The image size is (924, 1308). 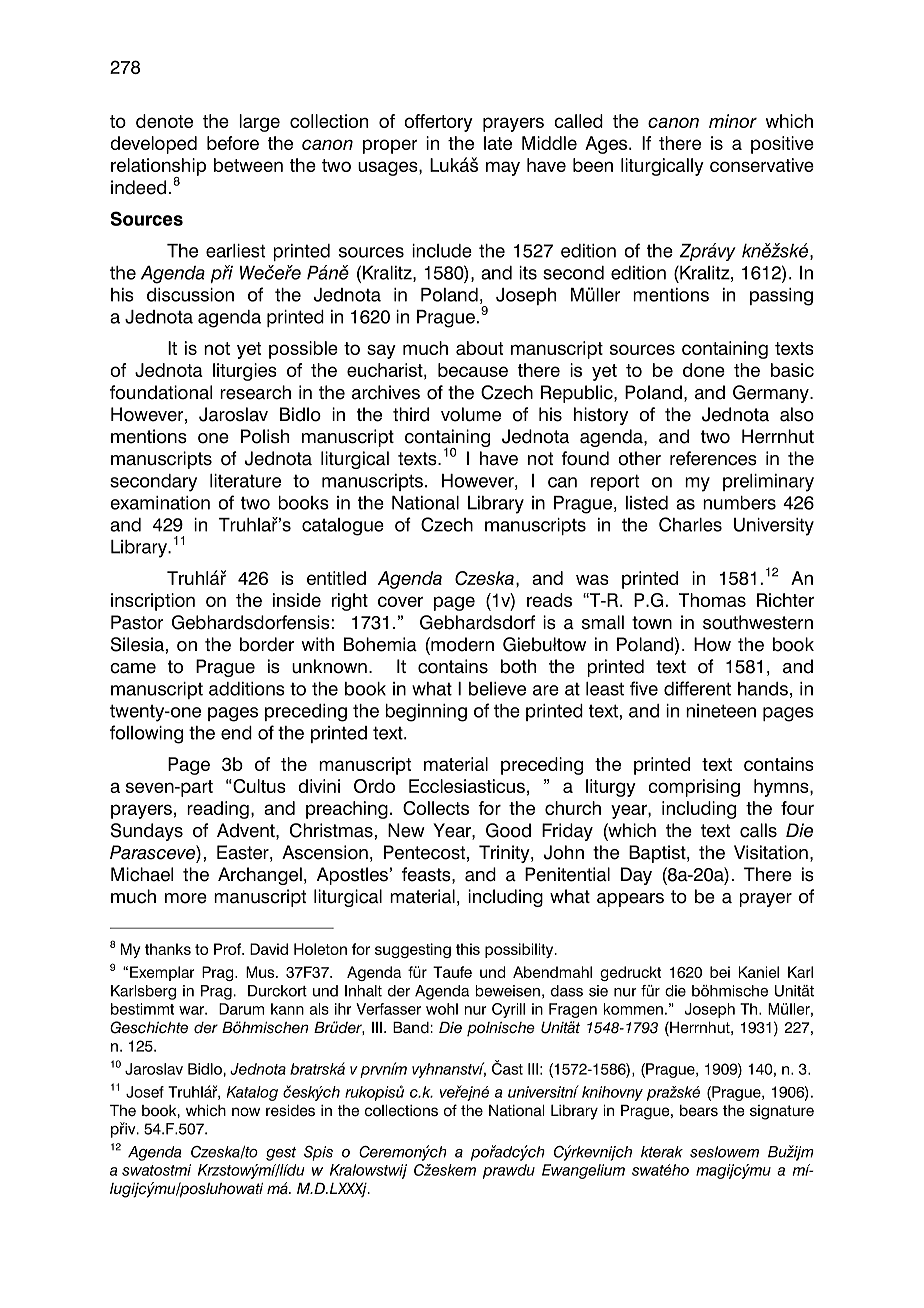 I want to click on Josef, so click(x=145, y=1092).
